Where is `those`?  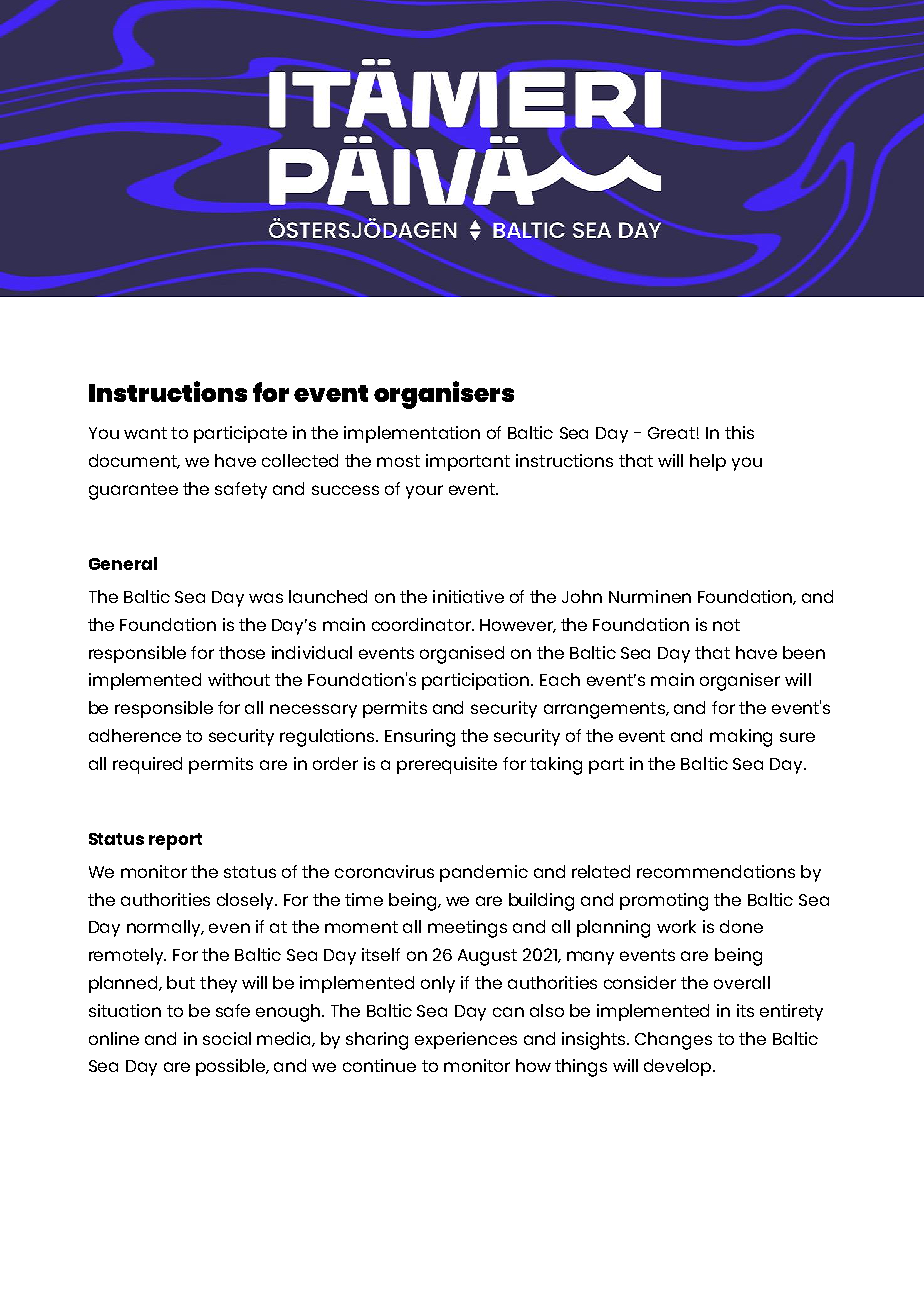
those is located at coordinates (242, 652).
